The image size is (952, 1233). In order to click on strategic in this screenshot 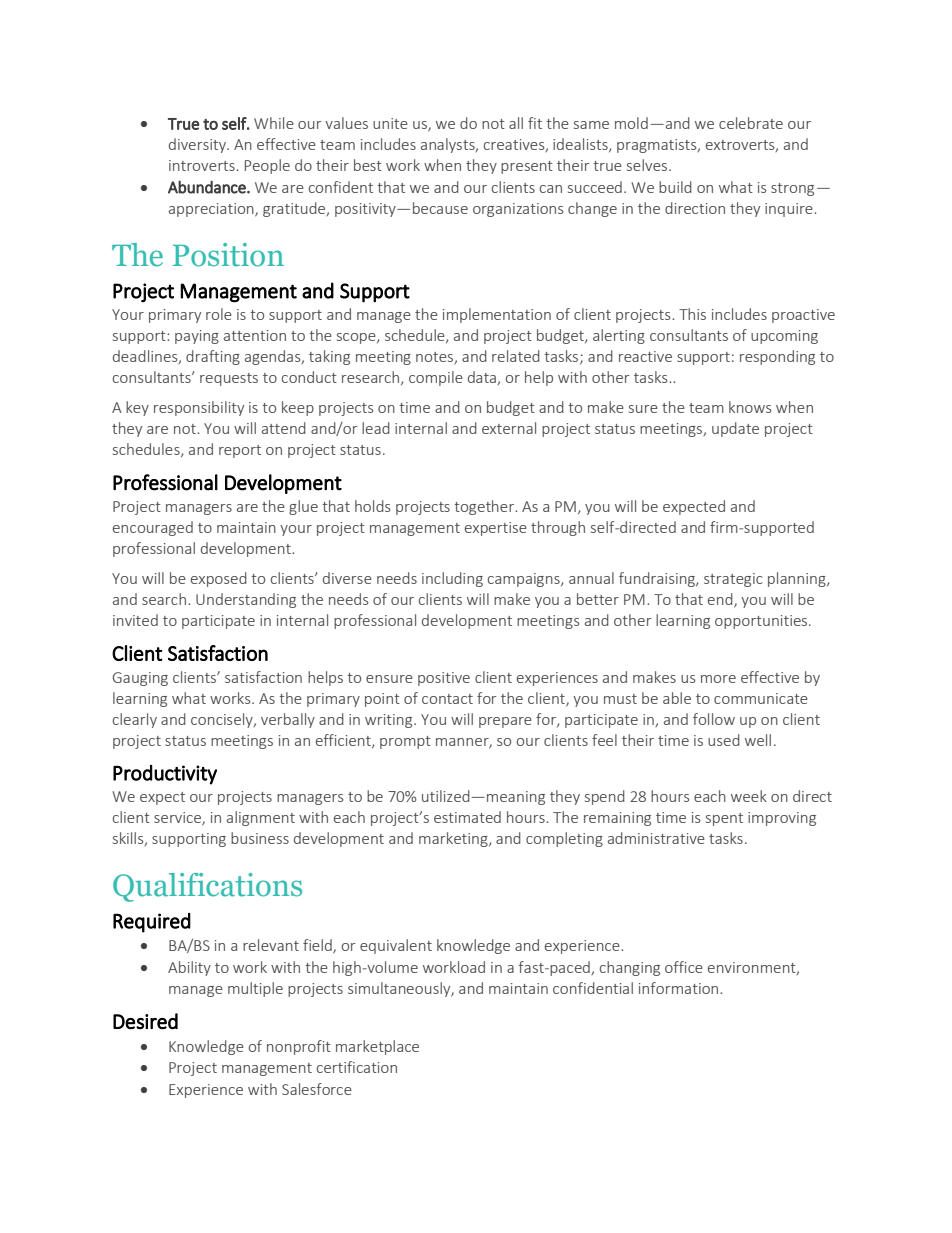, I will do `click(733, 580)`.
